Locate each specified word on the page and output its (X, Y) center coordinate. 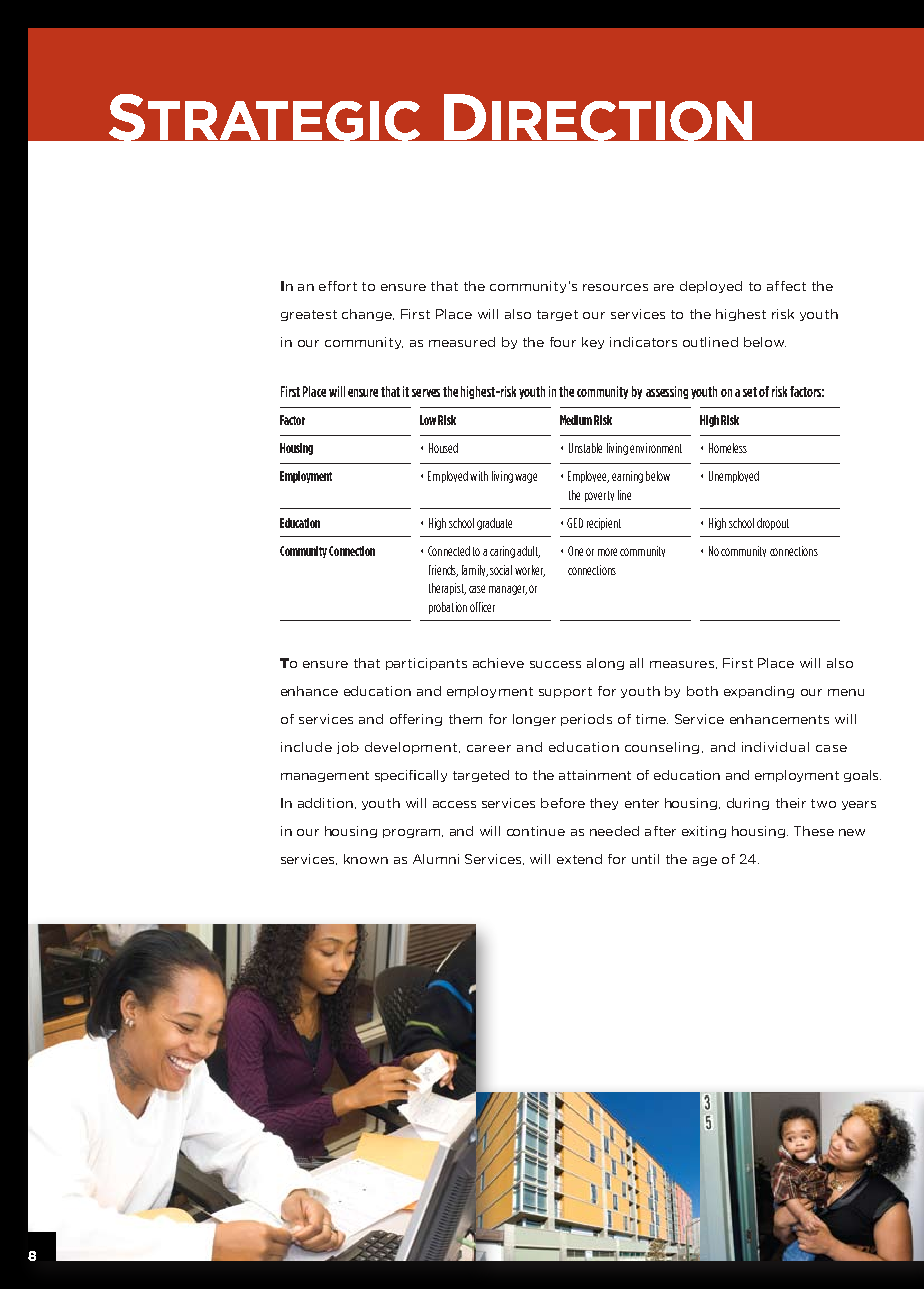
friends (443, 571)
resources (615, 287)
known (366, 859)
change (368, 315)
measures (682, 664)
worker (530, 571)
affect (786, 286)
